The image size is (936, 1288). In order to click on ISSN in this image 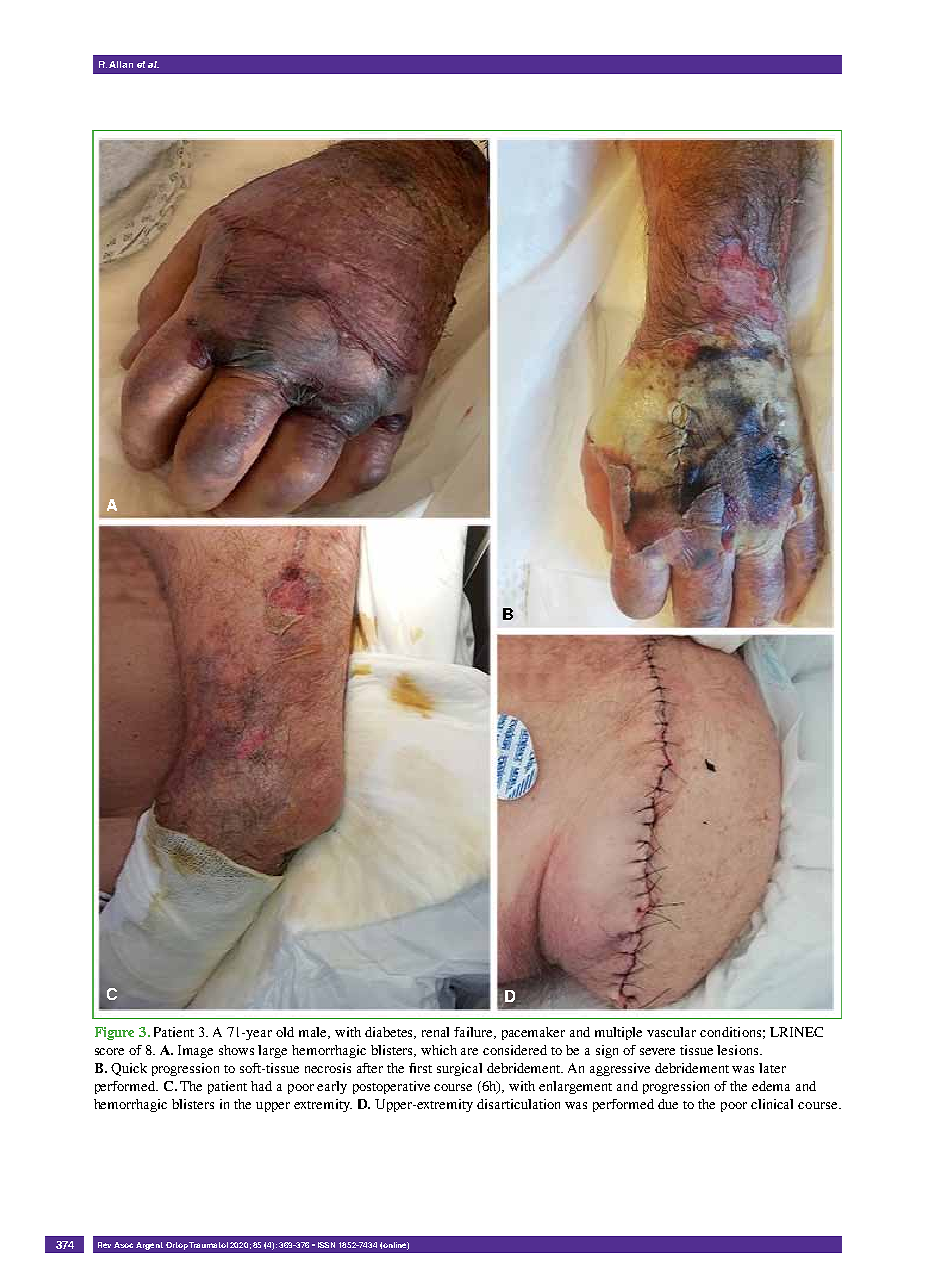, I will do `click(326, 1245)`.
